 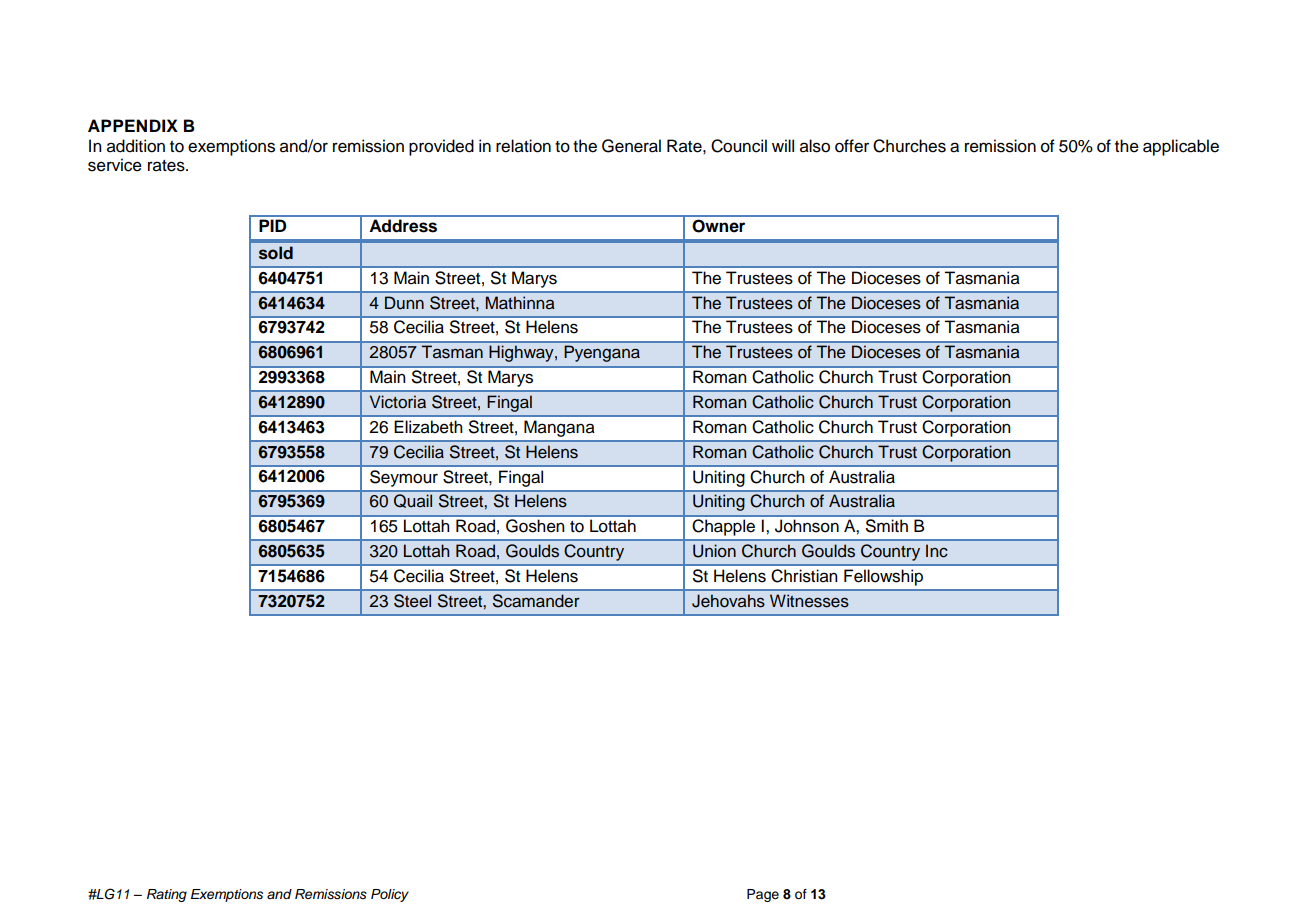 What do you see at coordinates (1181, 147) in the screenshot?
I see `applicable` at bounding box center [1181, 147].
